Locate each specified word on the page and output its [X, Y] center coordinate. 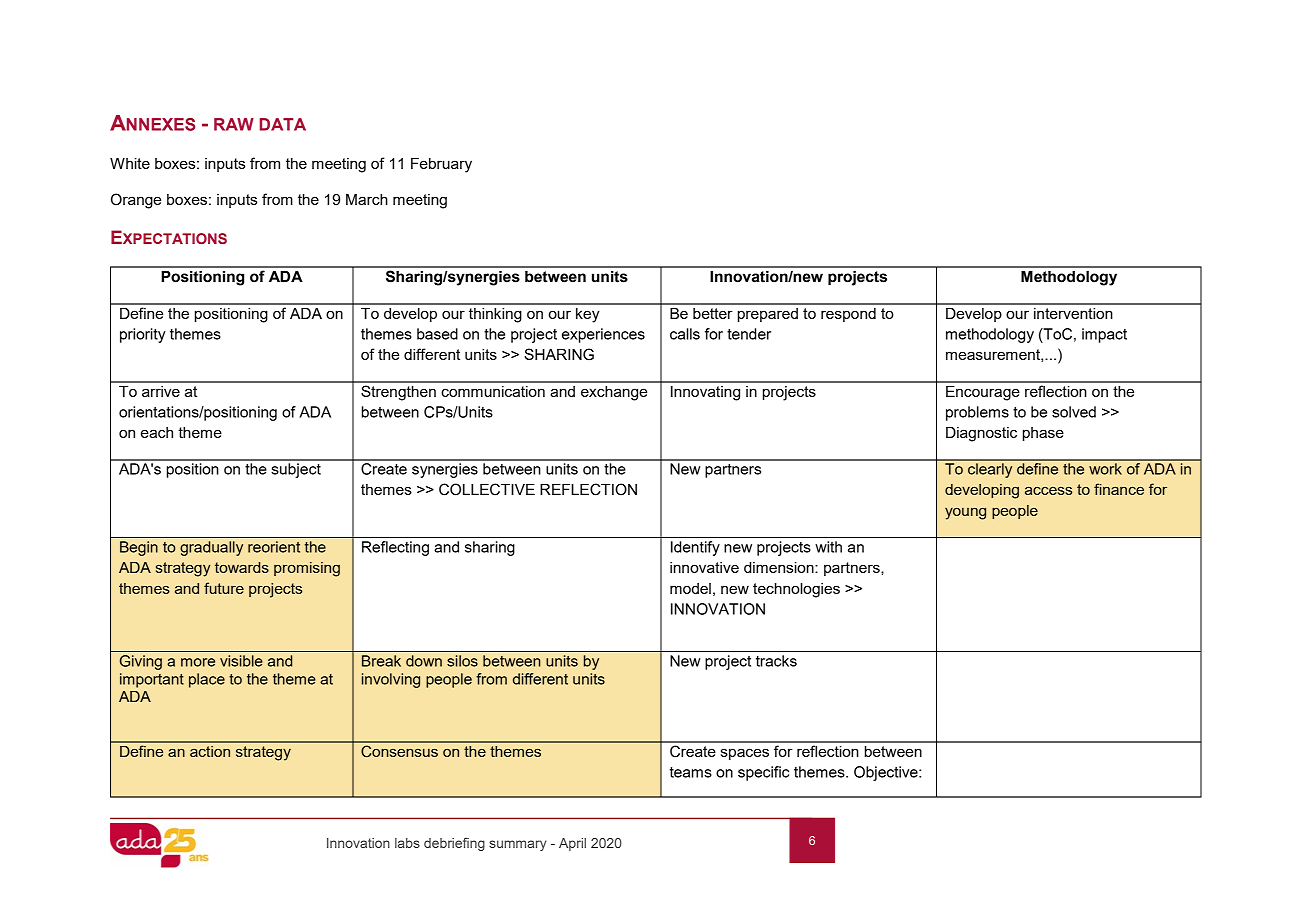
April [572, 844]
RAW [234, 124]
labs [407, 843]
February [441, 165]
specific [763, 773]
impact [1104, 335]
